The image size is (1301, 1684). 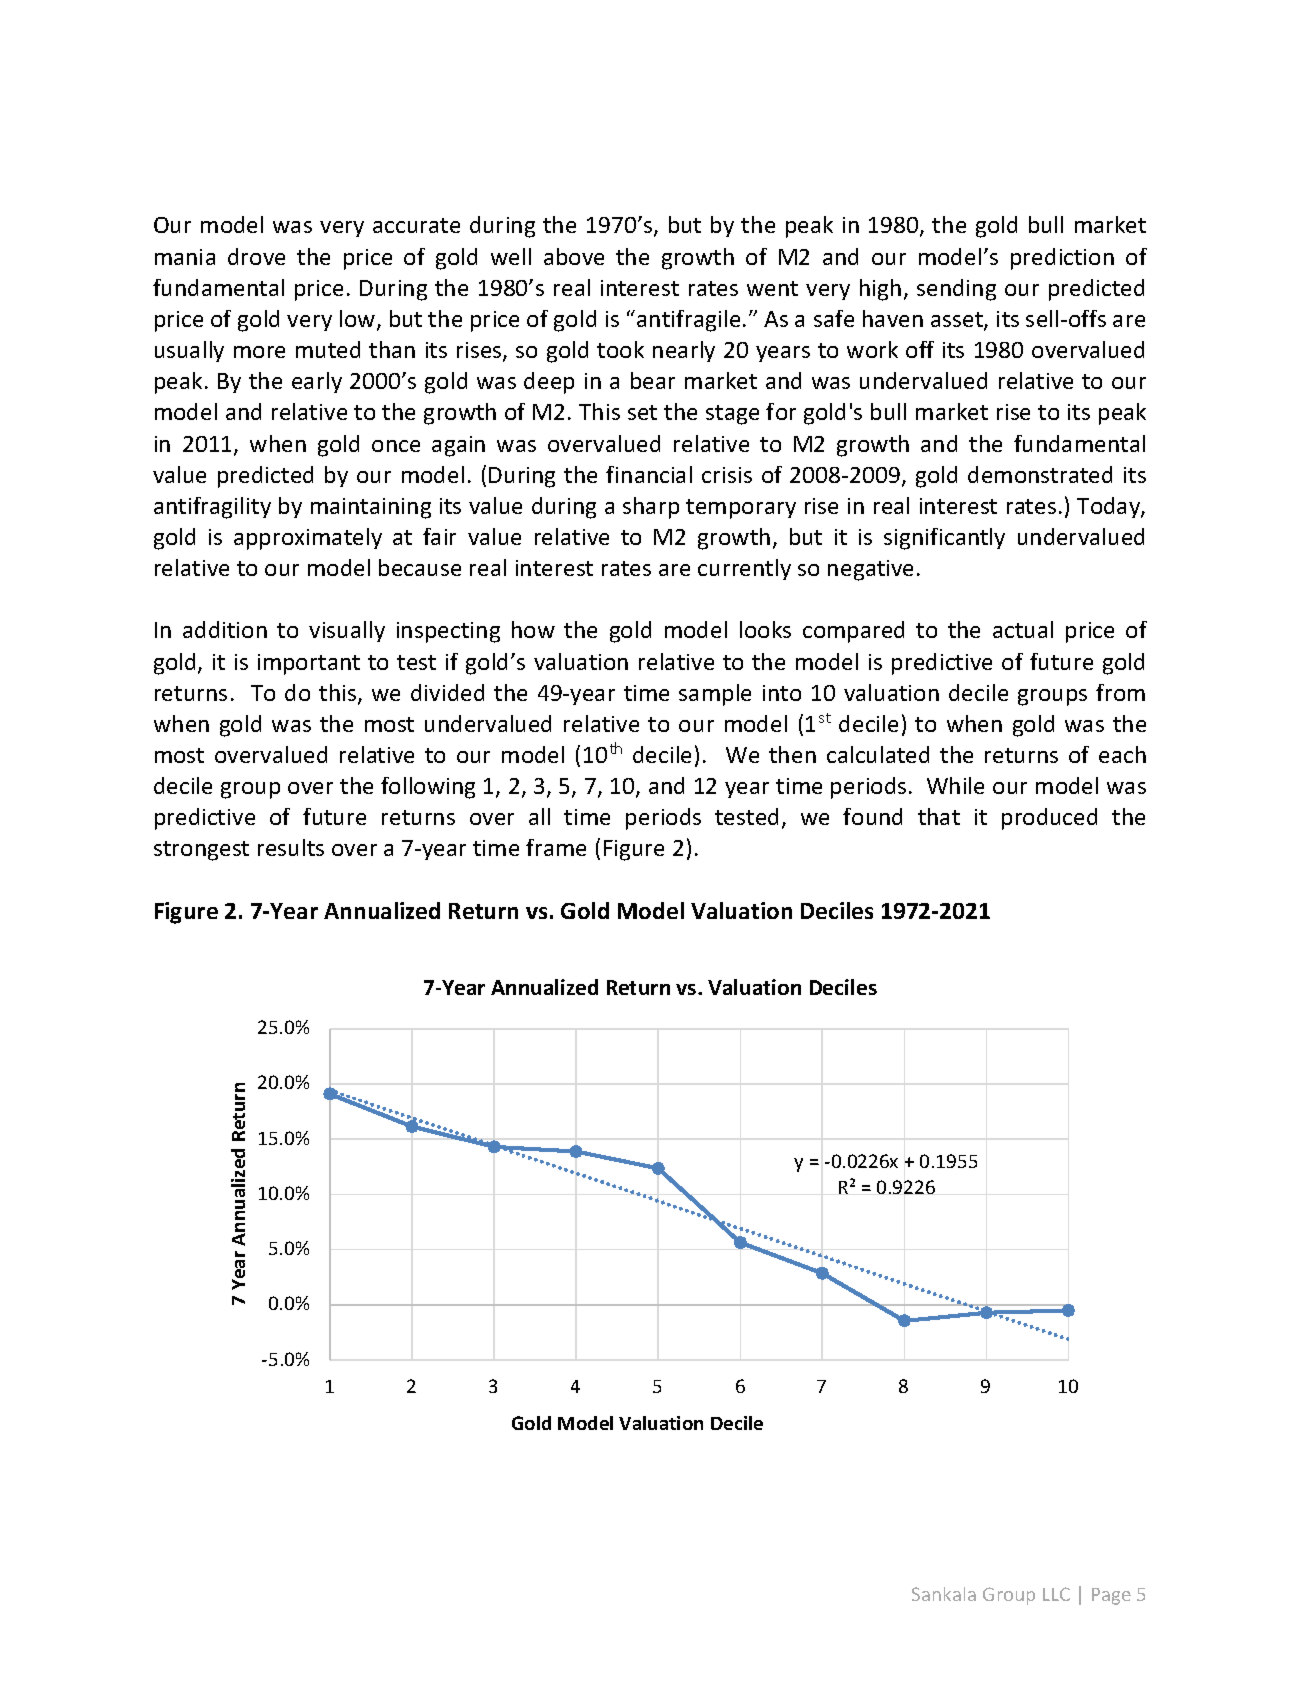 I want to click on above, so click(x=574, y=256).
